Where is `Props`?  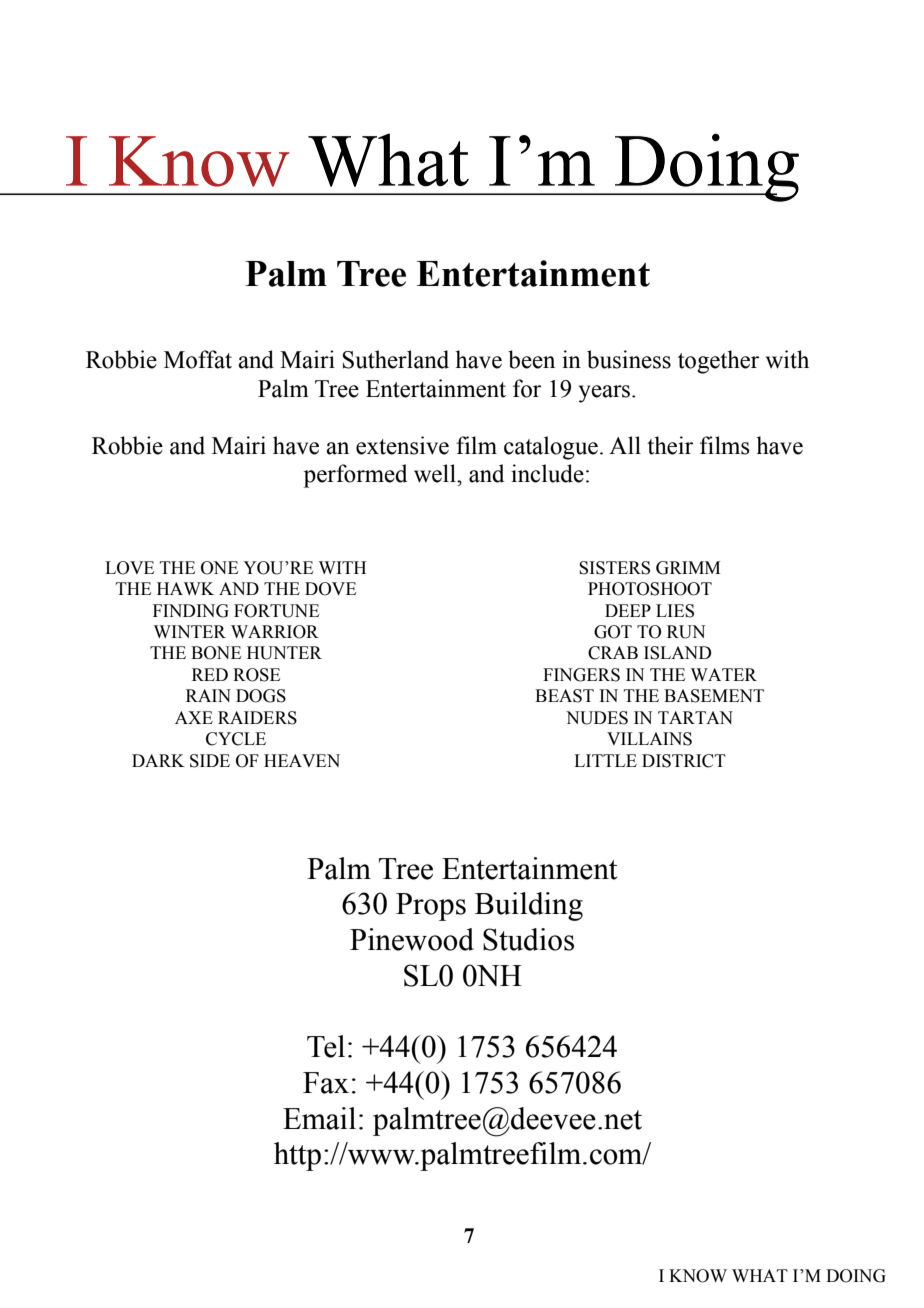 Props is located at coordinates (431, 907).
